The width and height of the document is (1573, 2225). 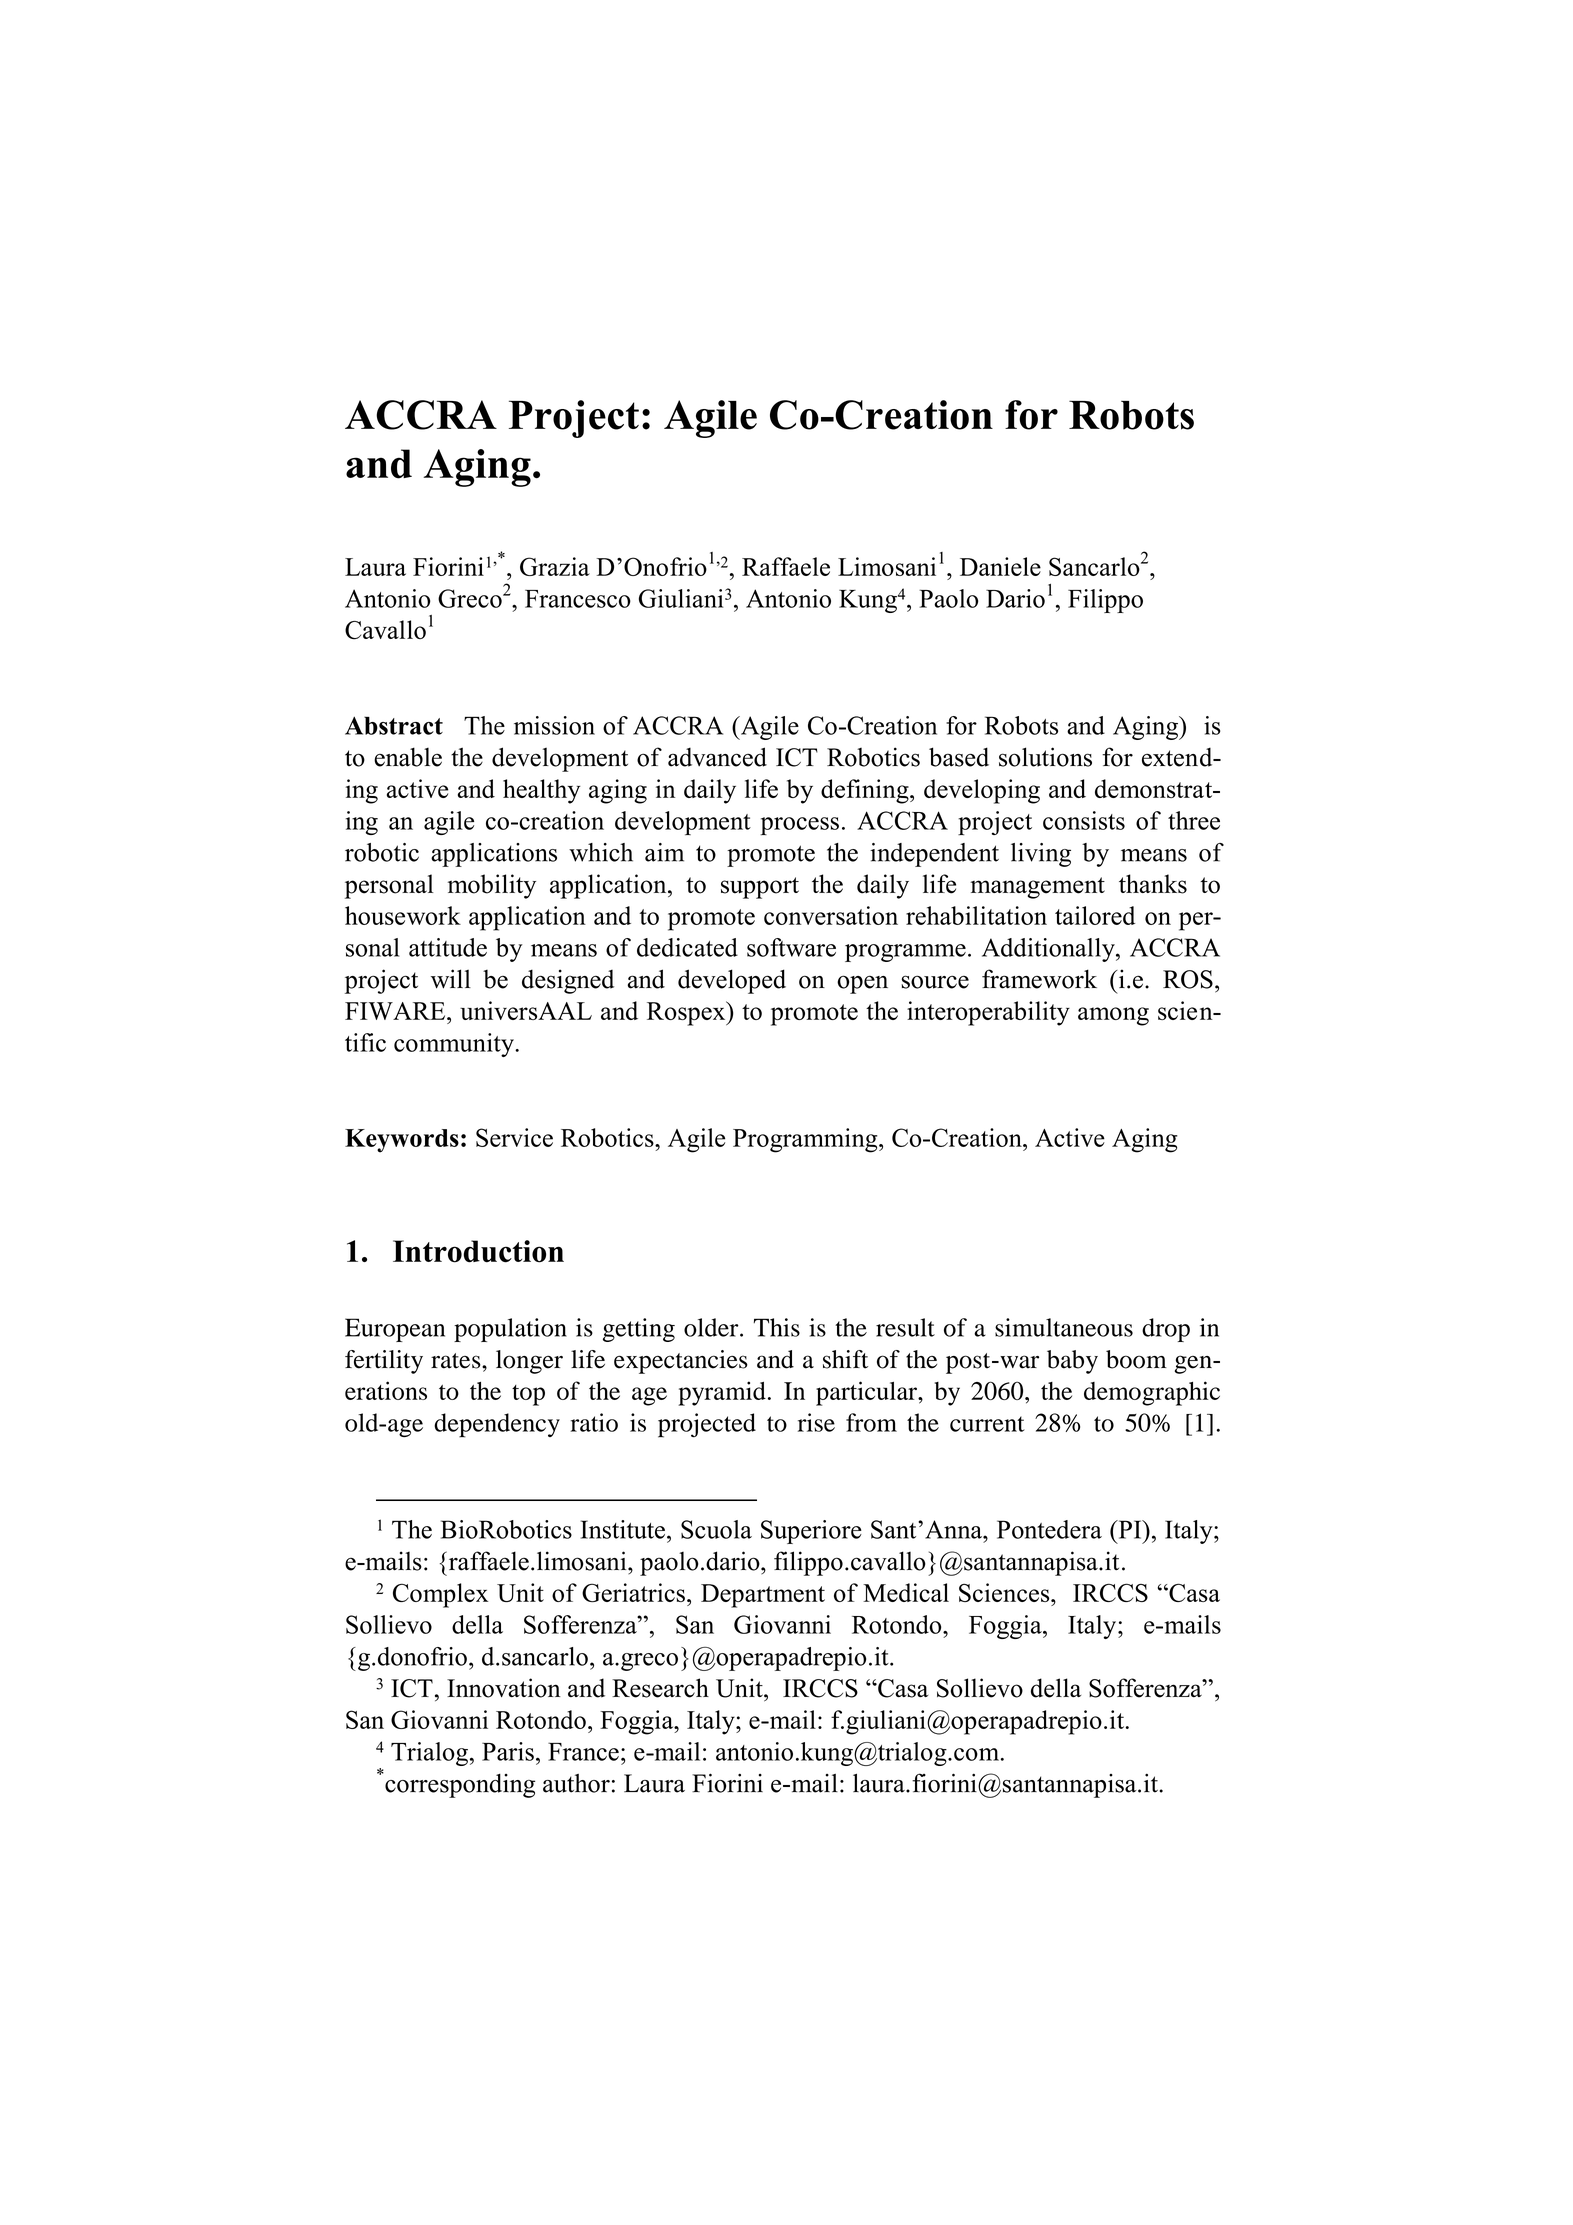 What do you see at coordinates (1064, 1327) in the document?
I see `simultaneous` at bounding box center [1064, 1327].
